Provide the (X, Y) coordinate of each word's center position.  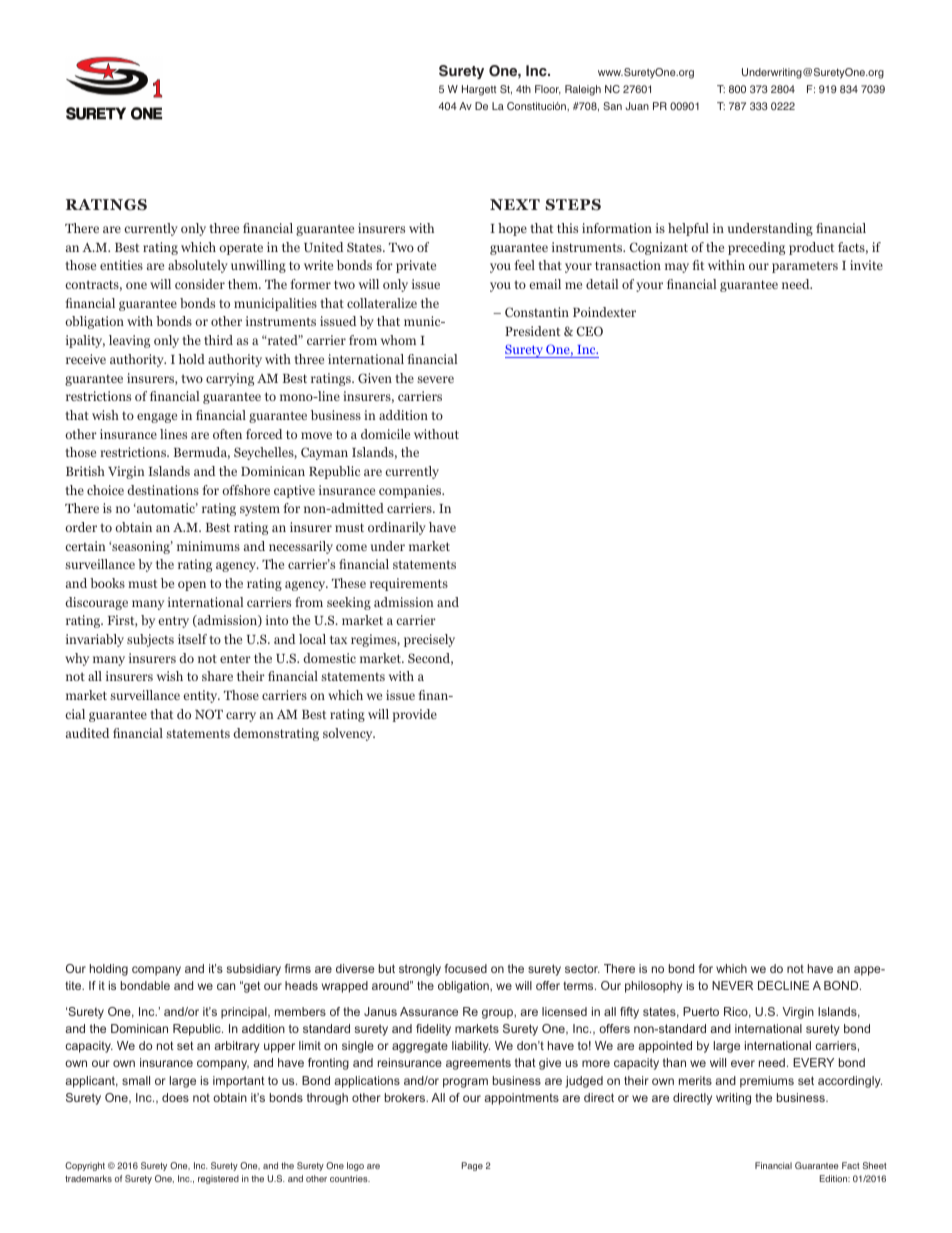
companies (411, 491)
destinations (163, 490)
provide (414, 715)
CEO (590, 331)
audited (87, 733)
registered (218, 1179)
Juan (637, 106)
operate (241, 249)
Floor (548, 90)
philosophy (653, 987)
